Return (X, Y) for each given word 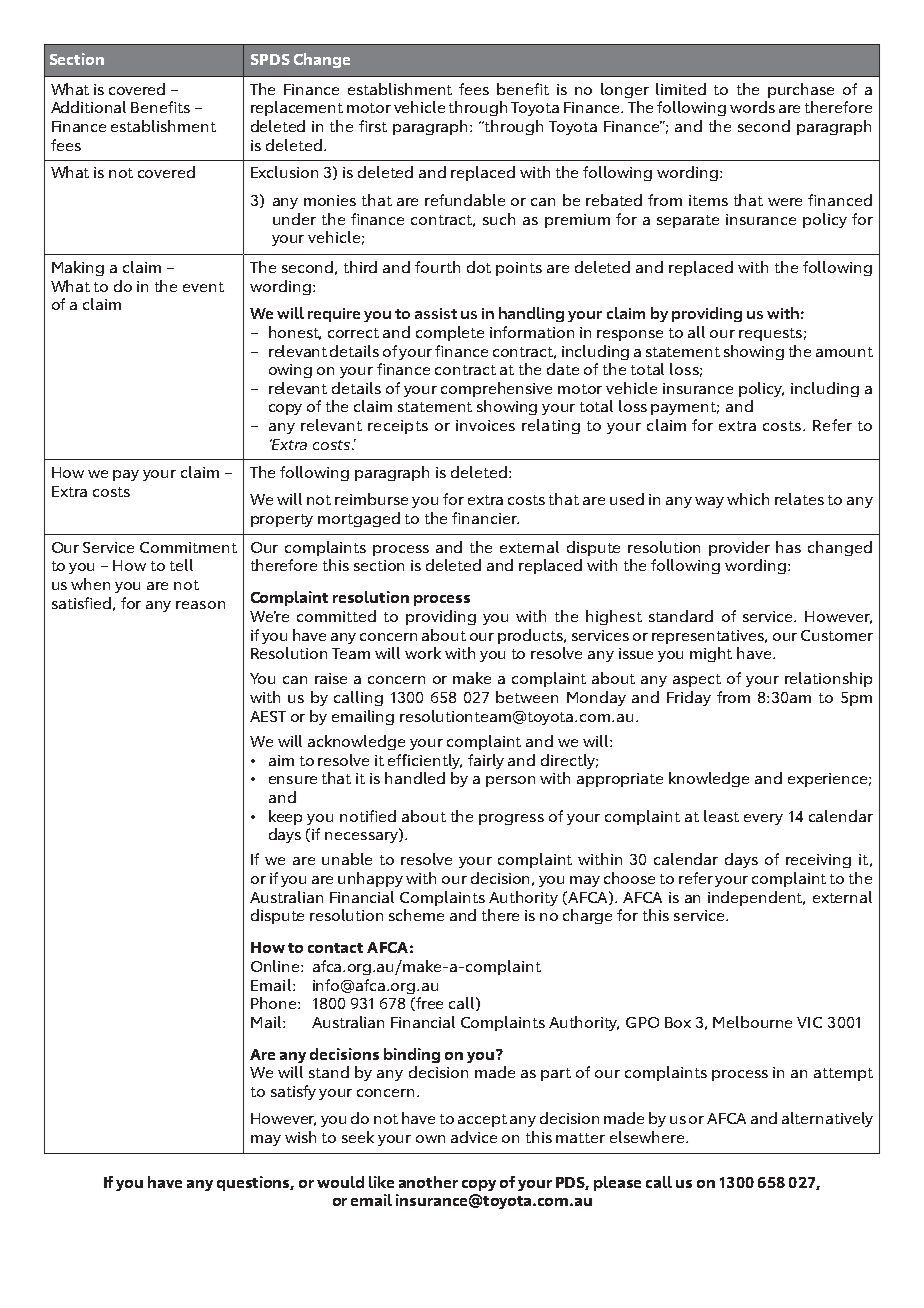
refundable (465, 200)
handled (415, 778)
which (748, 499)
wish (300, 1137)
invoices (485, 425)
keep (285, 817)
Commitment (188, 547)
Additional (88, 107)
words (752, 107)
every (763, 819)
